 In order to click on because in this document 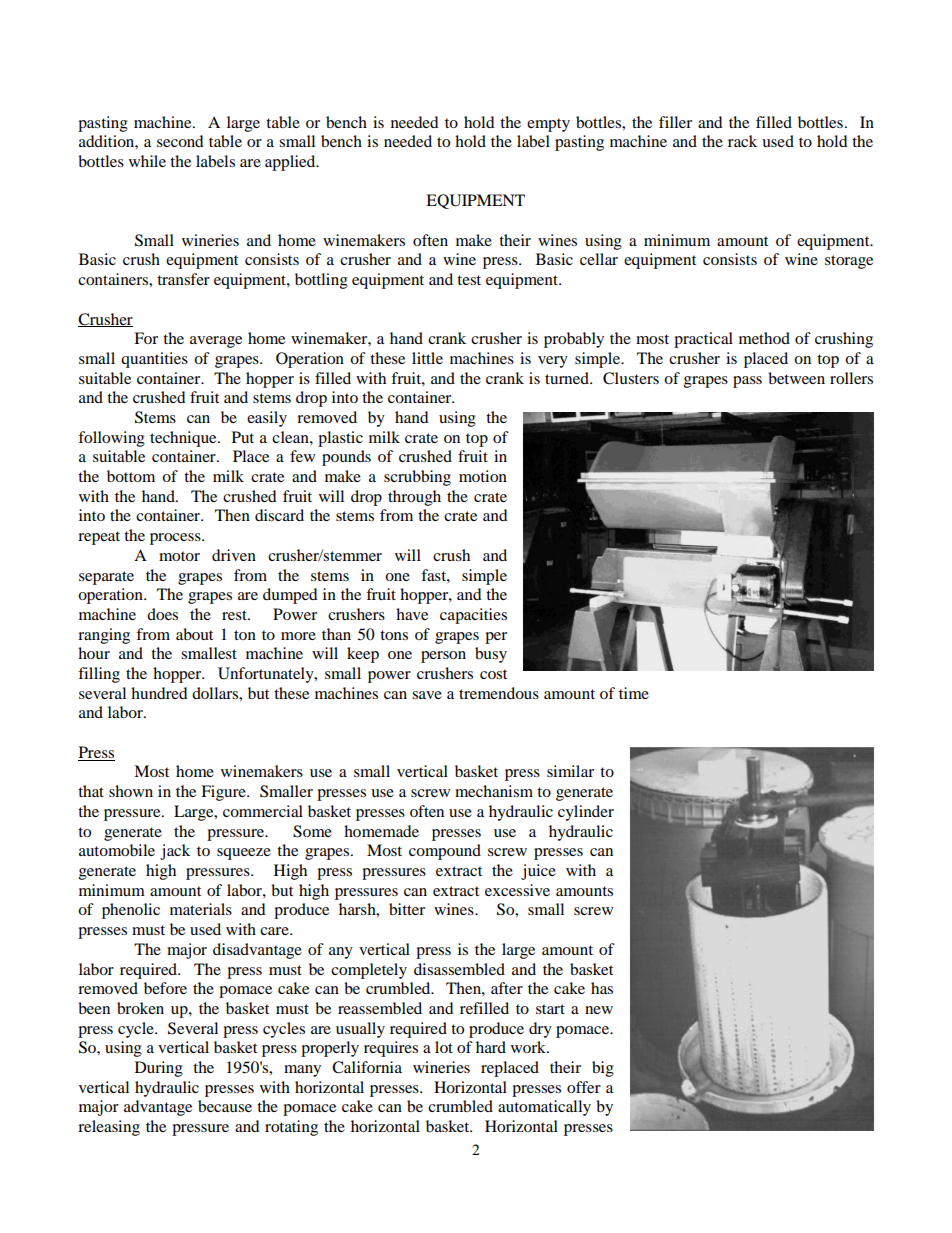, I will do `click(225, 1106)`.
